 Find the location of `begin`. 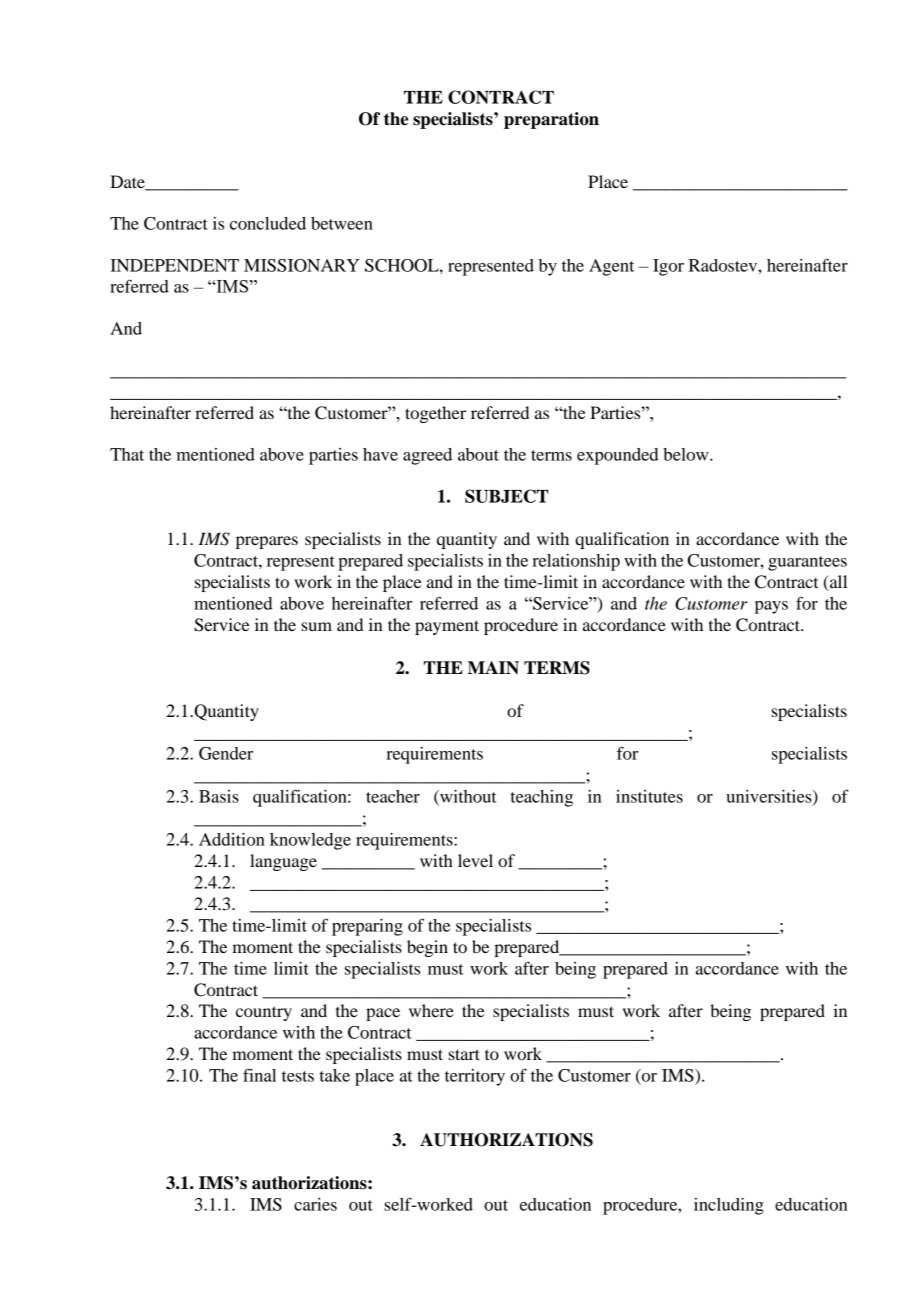

begin is located at coordinates (427, 948).
